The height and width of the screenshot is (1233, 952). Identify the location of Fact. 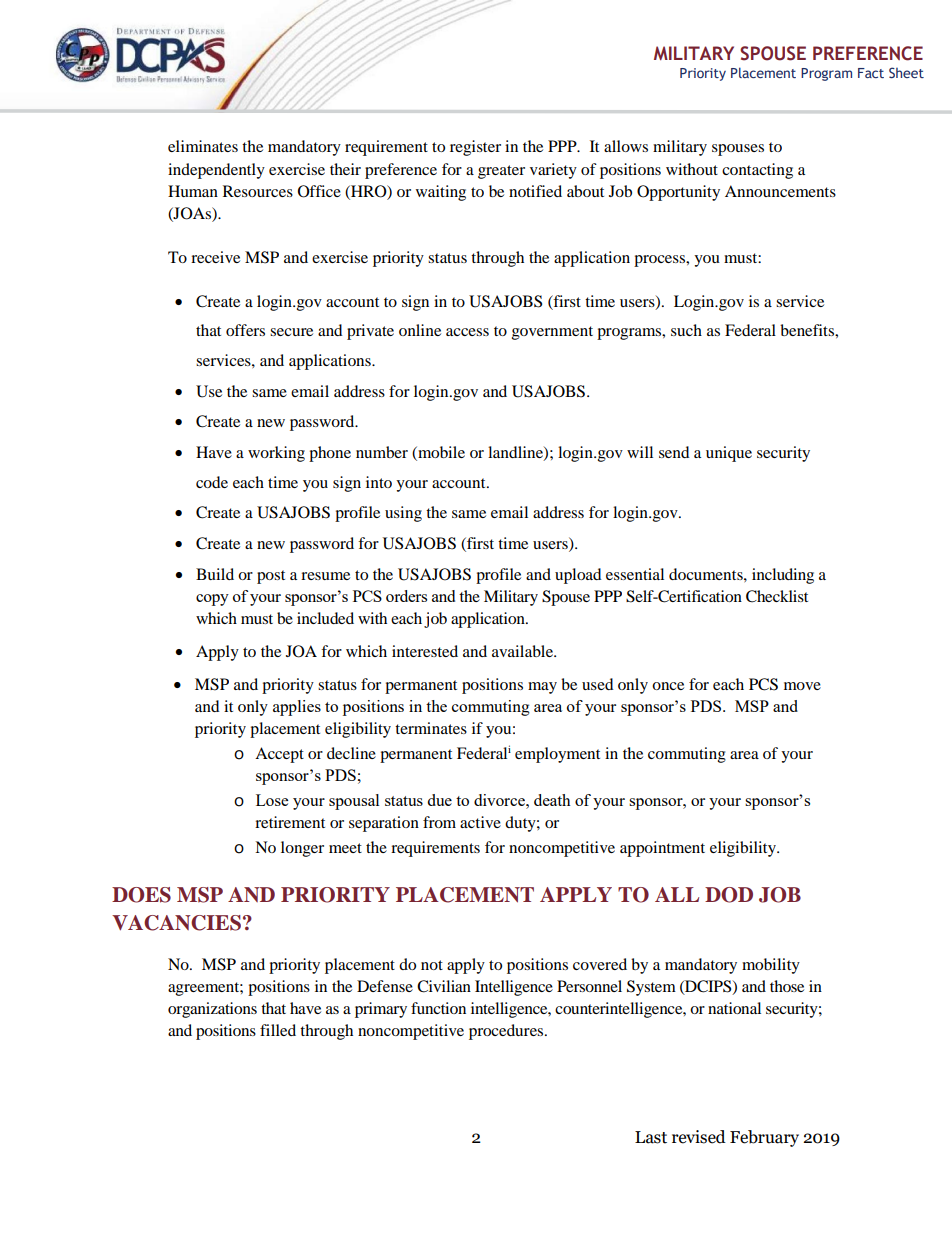
(871, 73).
